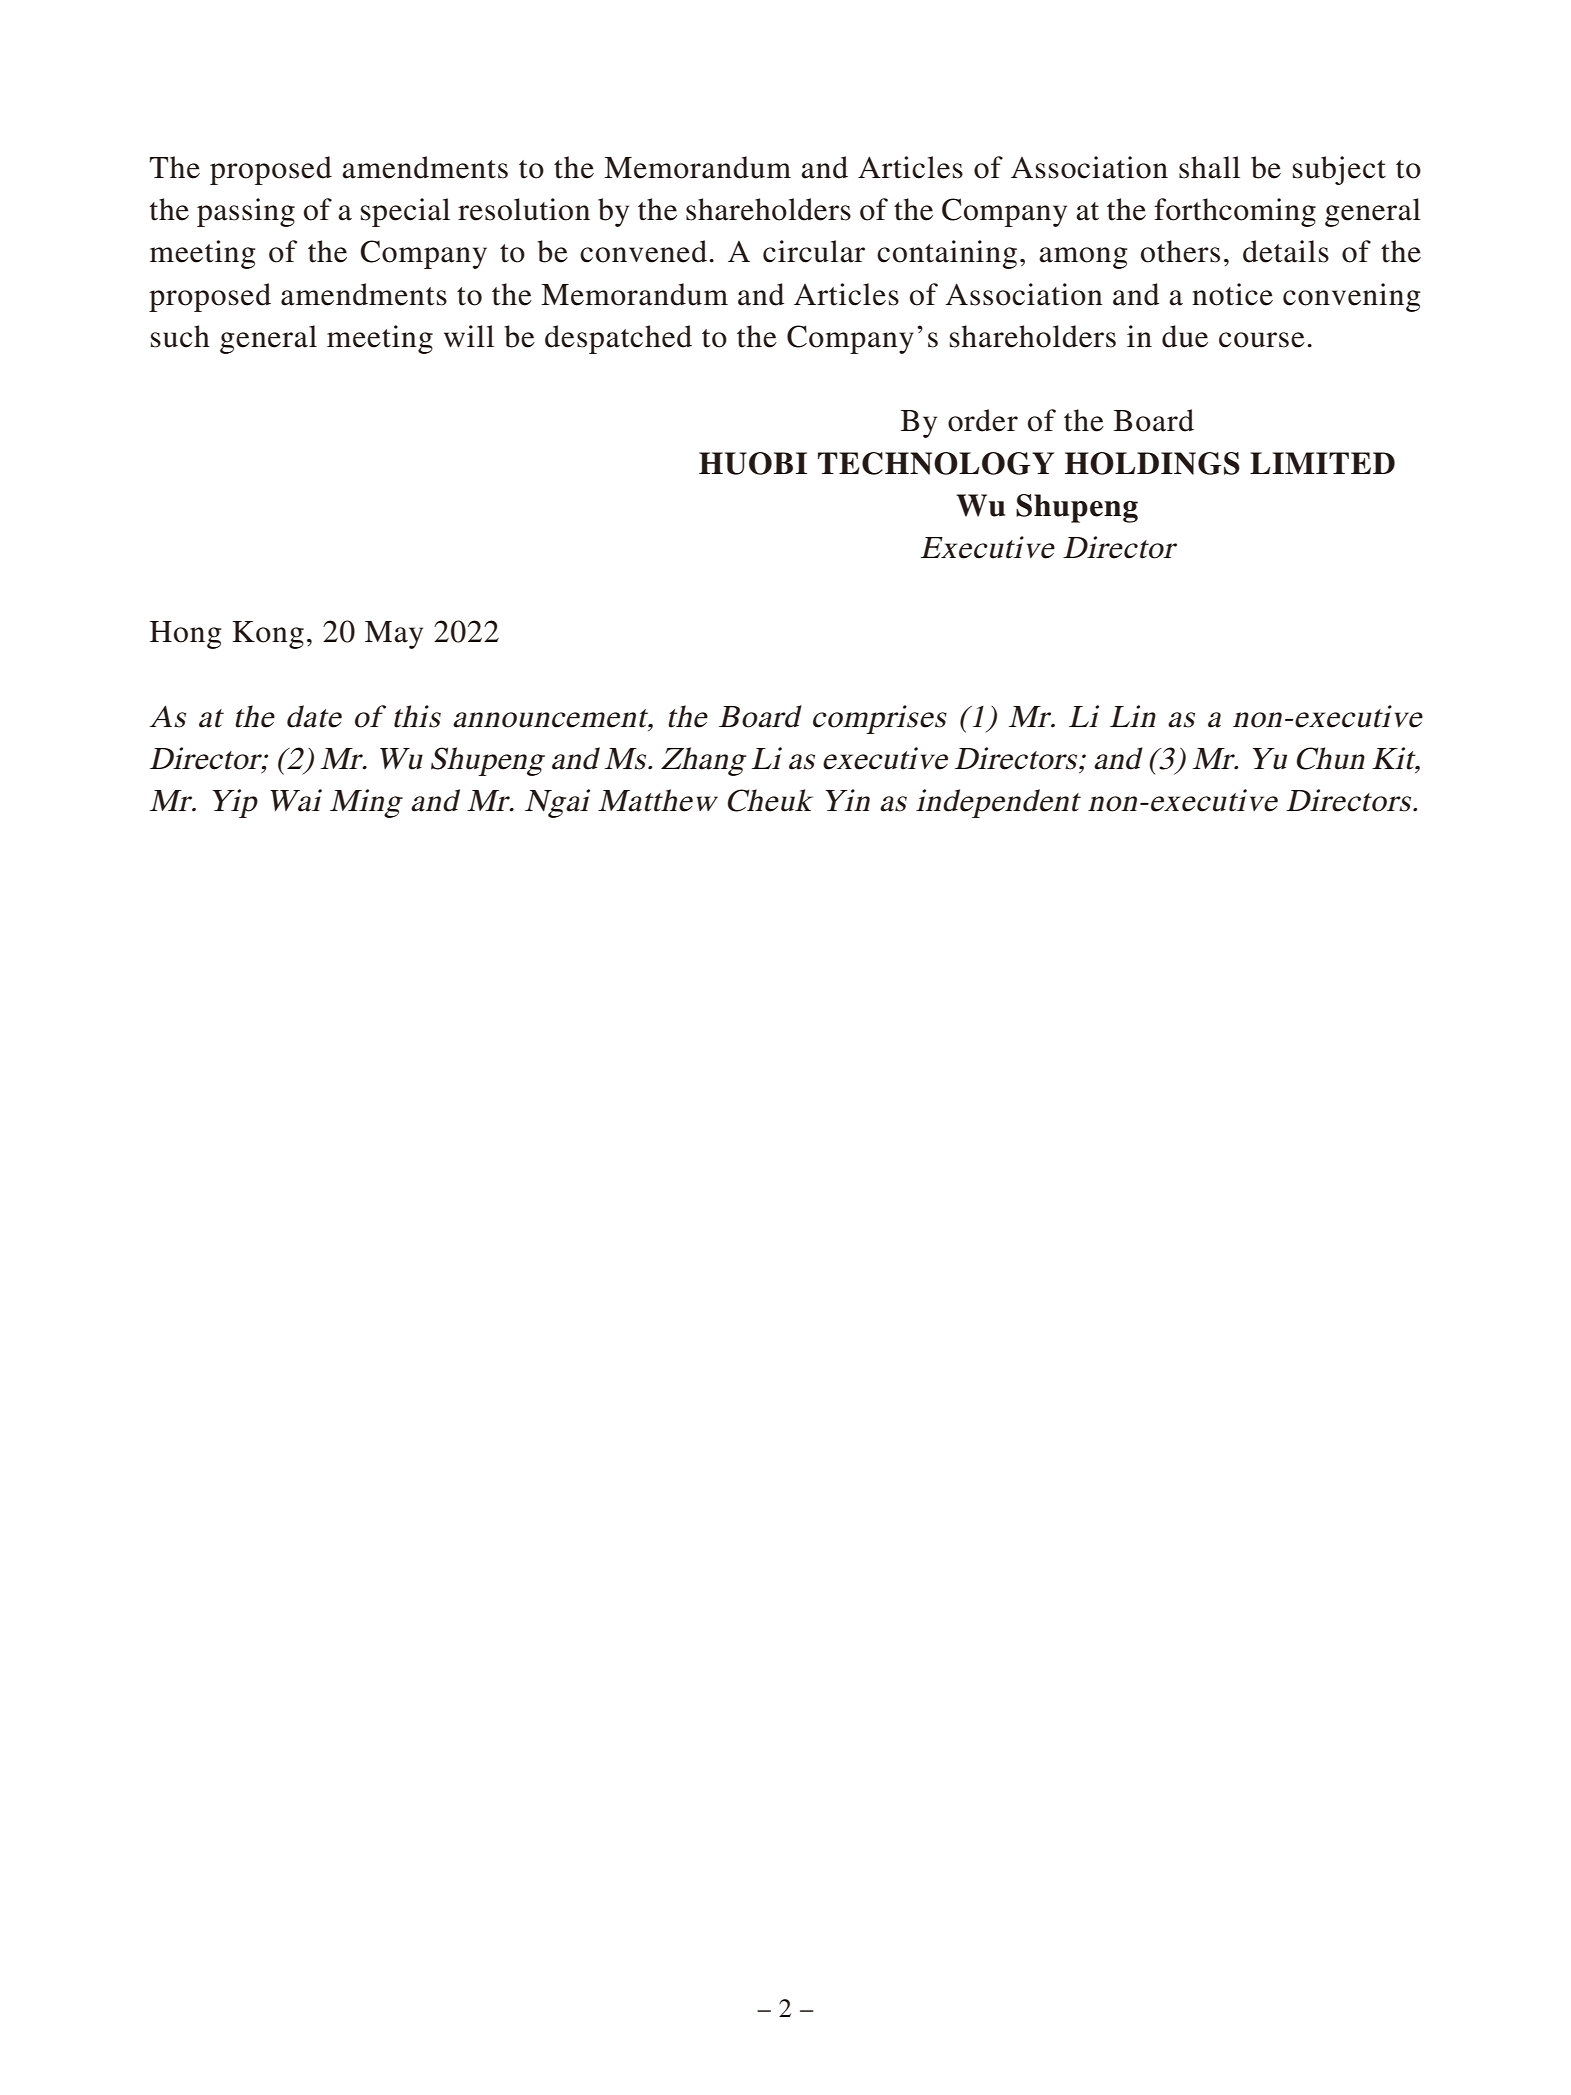  I want to click on HOLDINGS, so click(1152, 463).
